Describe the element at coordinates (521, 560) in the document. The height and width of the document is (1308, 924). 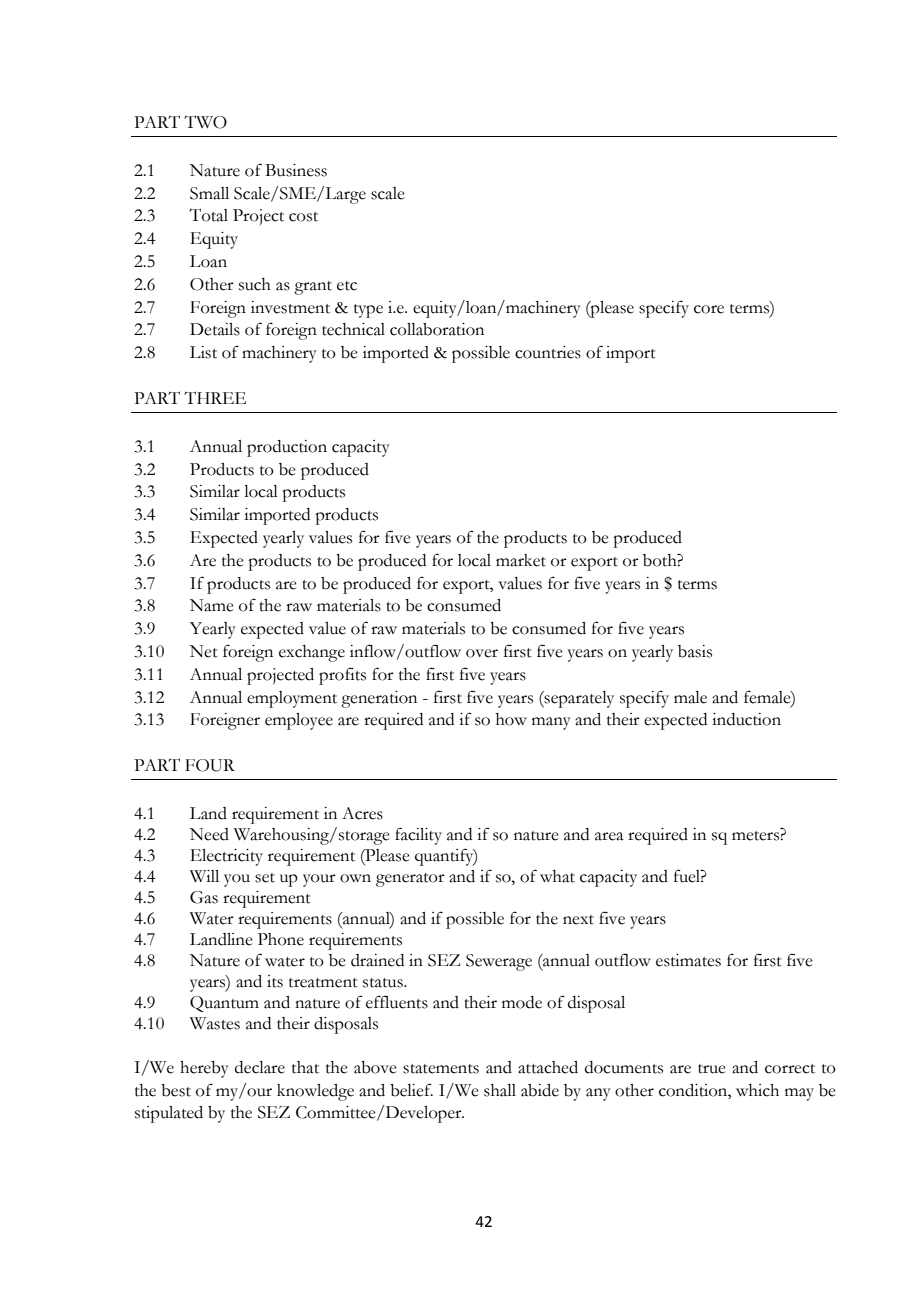
I see `market` at that location.
